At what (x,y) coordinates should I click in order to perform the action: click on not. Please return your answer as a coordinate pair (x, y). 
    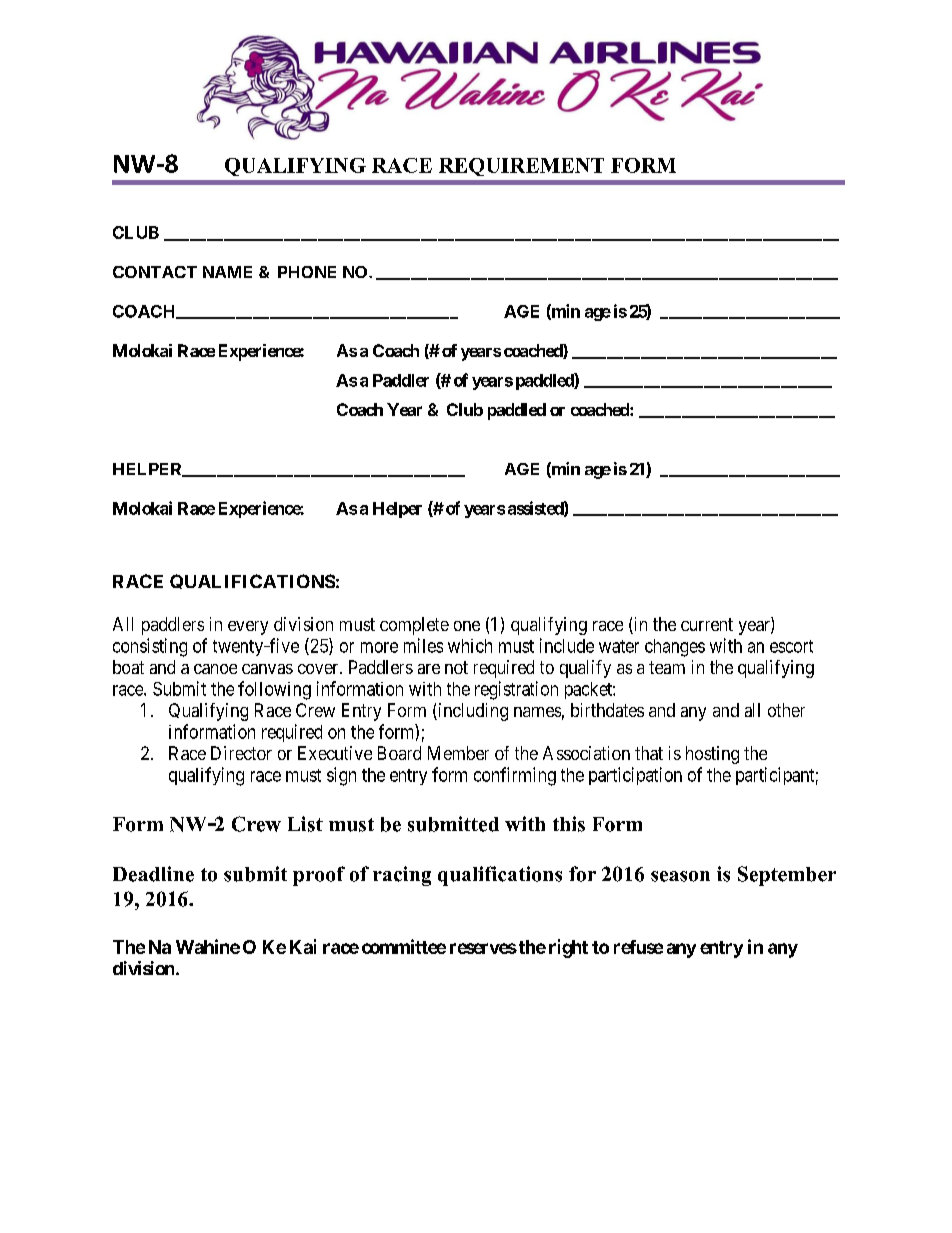
    Looking at the image, I should click on (456, 667).
